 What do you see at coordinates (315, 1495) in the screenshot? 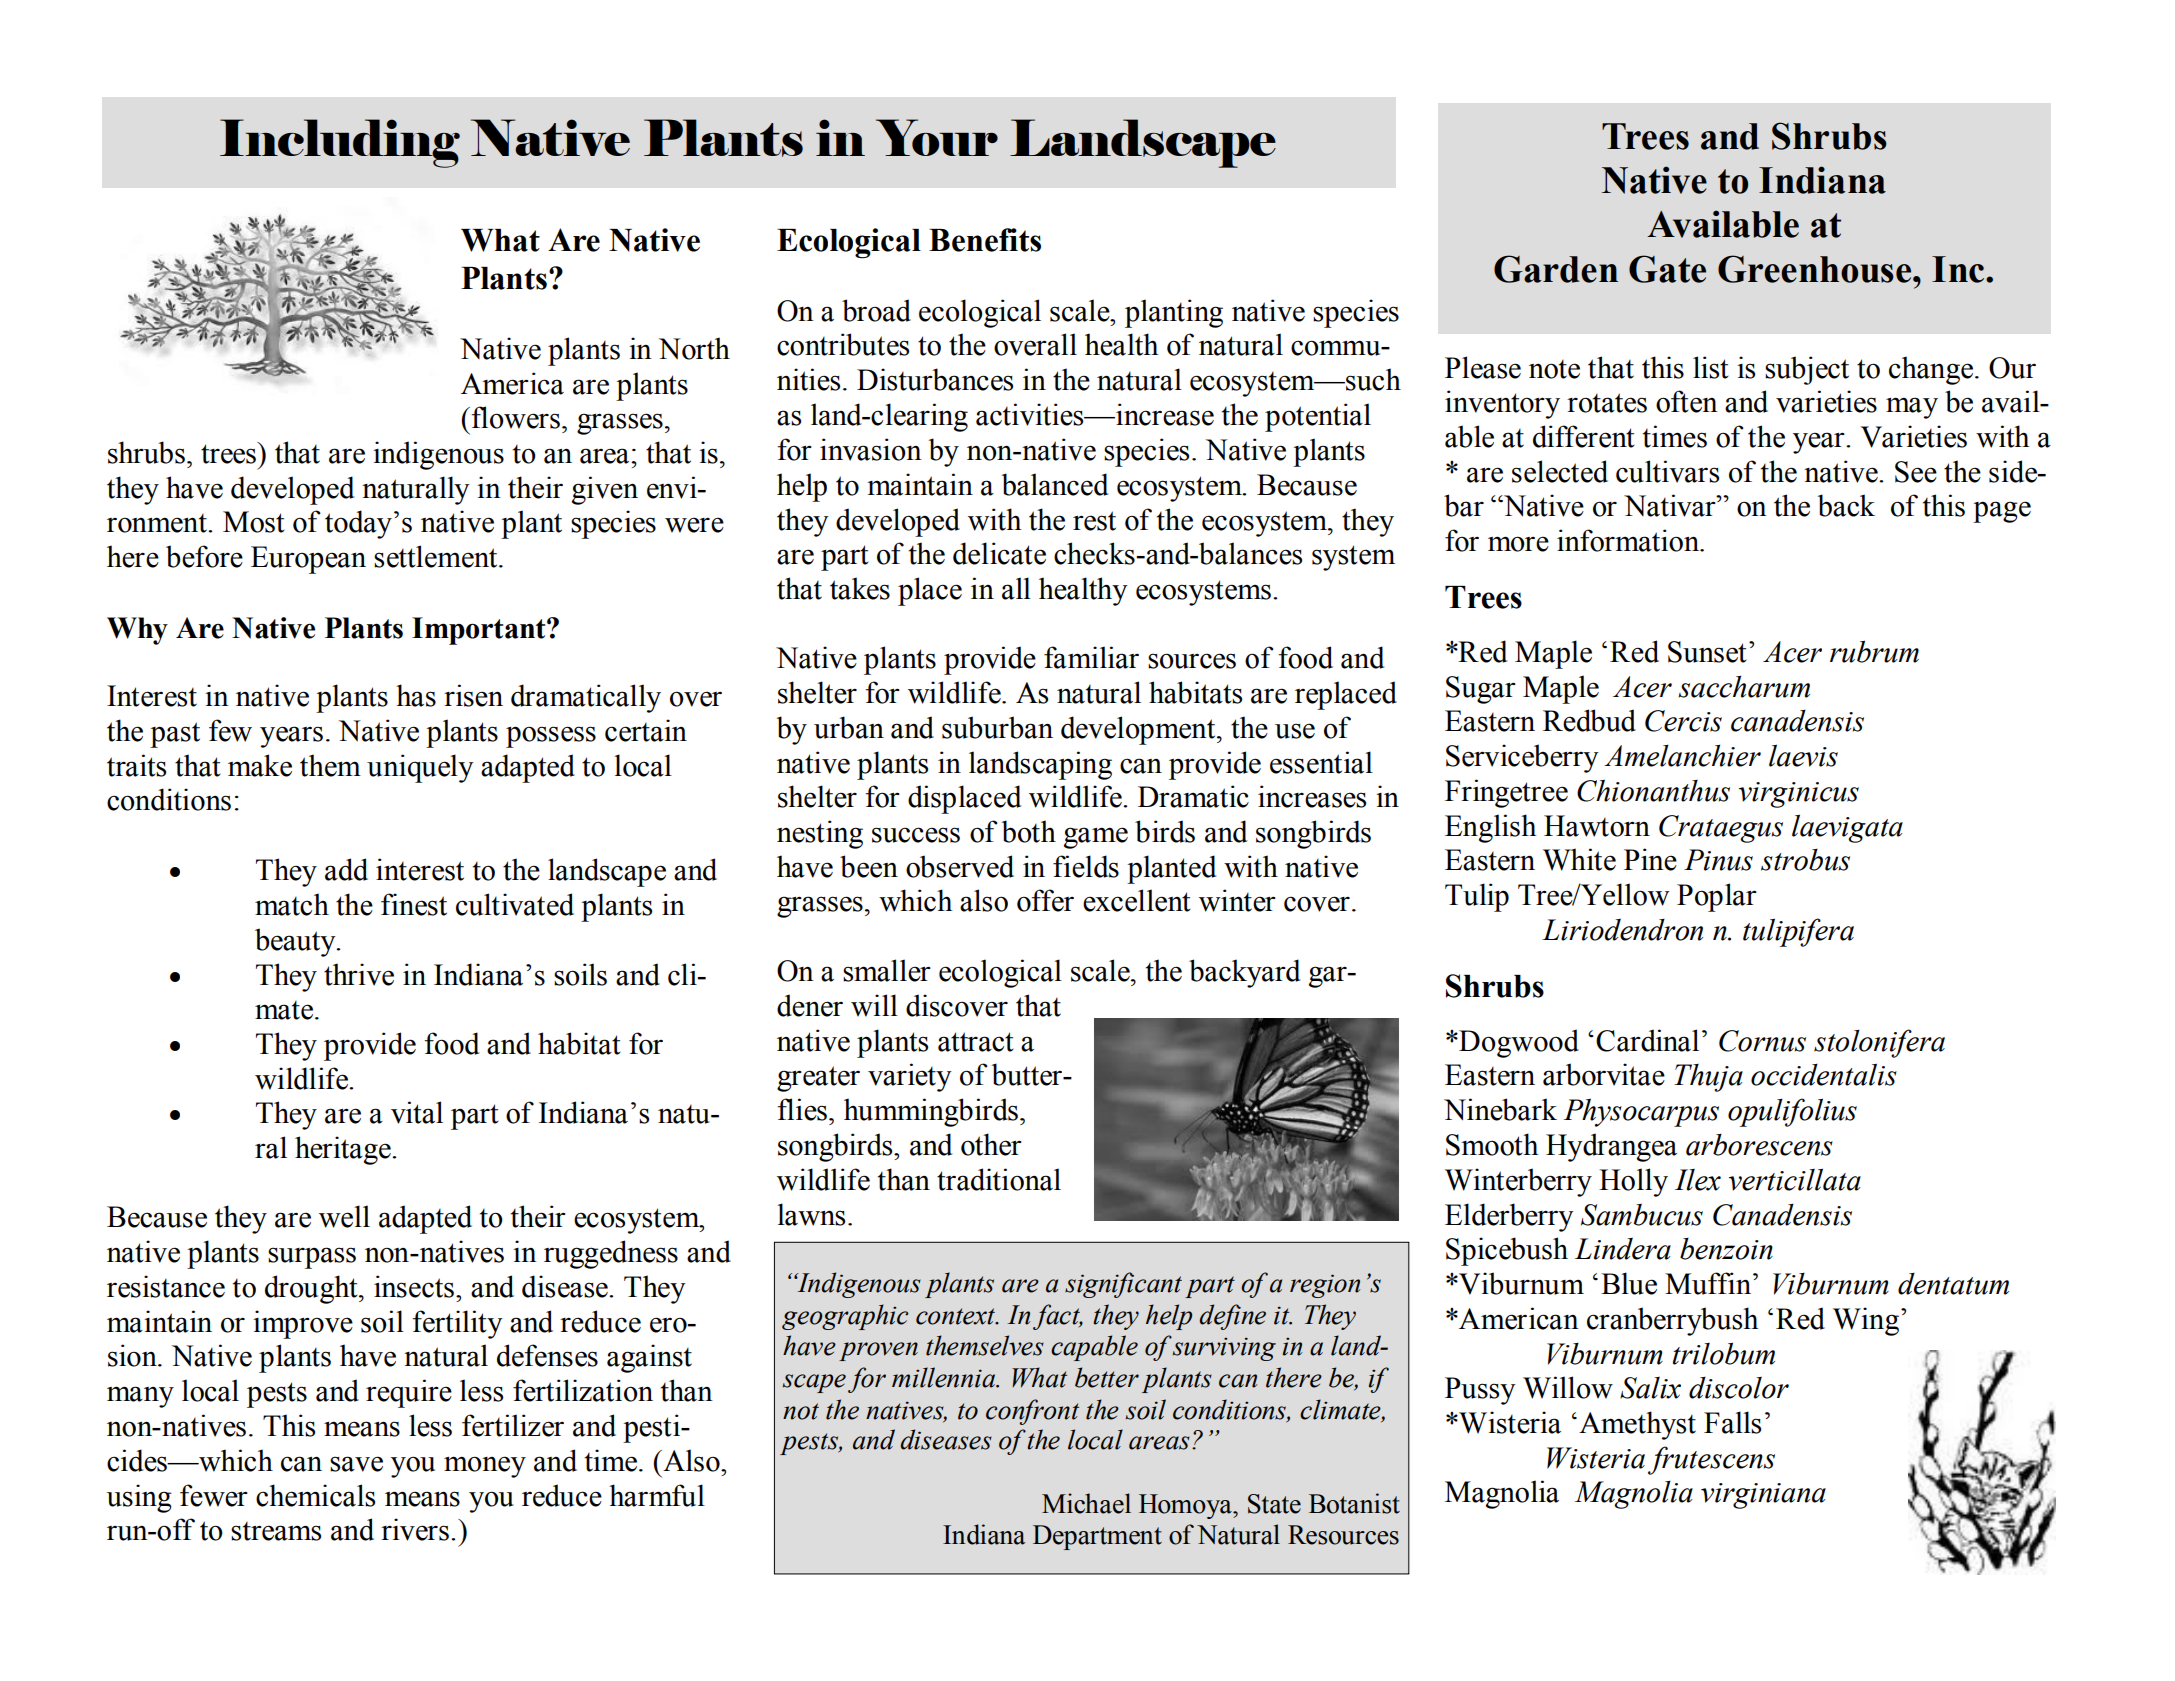
I see `chemicals` at bounding box center [315, 1495].
